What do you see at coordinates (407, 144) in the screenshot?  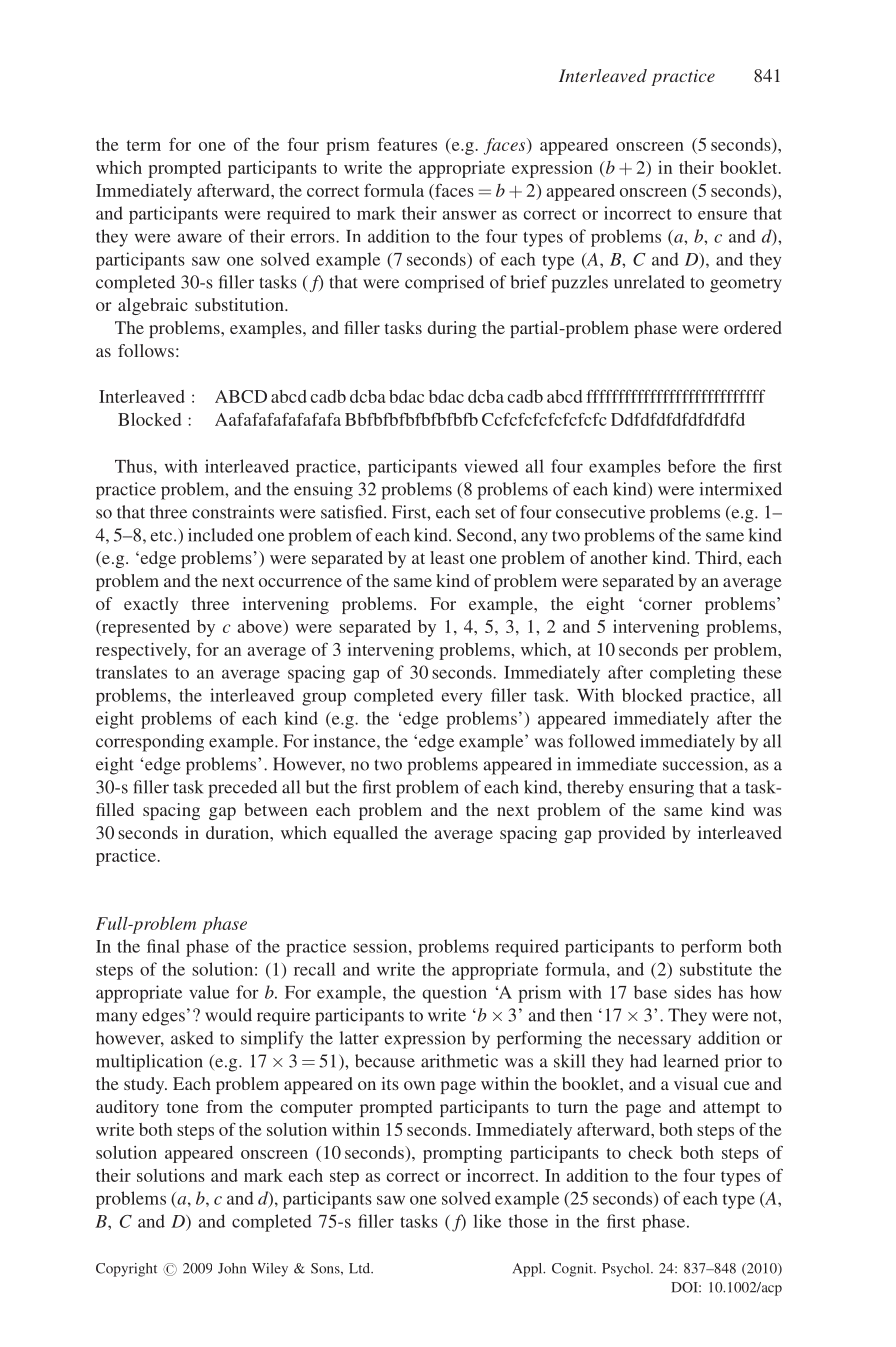 I see `features` at bounding box center [407, 144].
